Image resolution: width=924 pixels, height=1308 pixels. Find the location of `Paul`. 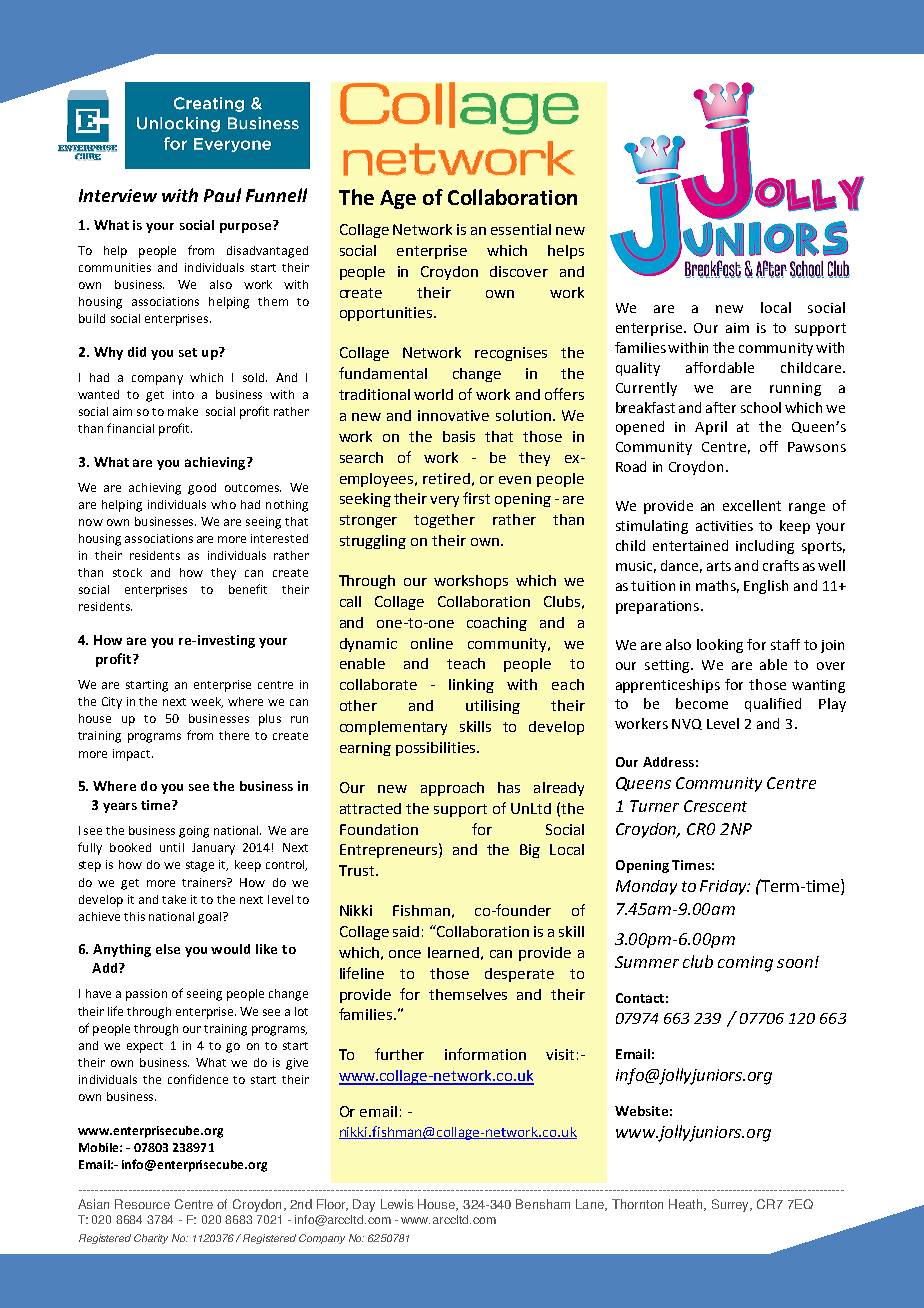

Paul is located at coordinates (222, 195).
